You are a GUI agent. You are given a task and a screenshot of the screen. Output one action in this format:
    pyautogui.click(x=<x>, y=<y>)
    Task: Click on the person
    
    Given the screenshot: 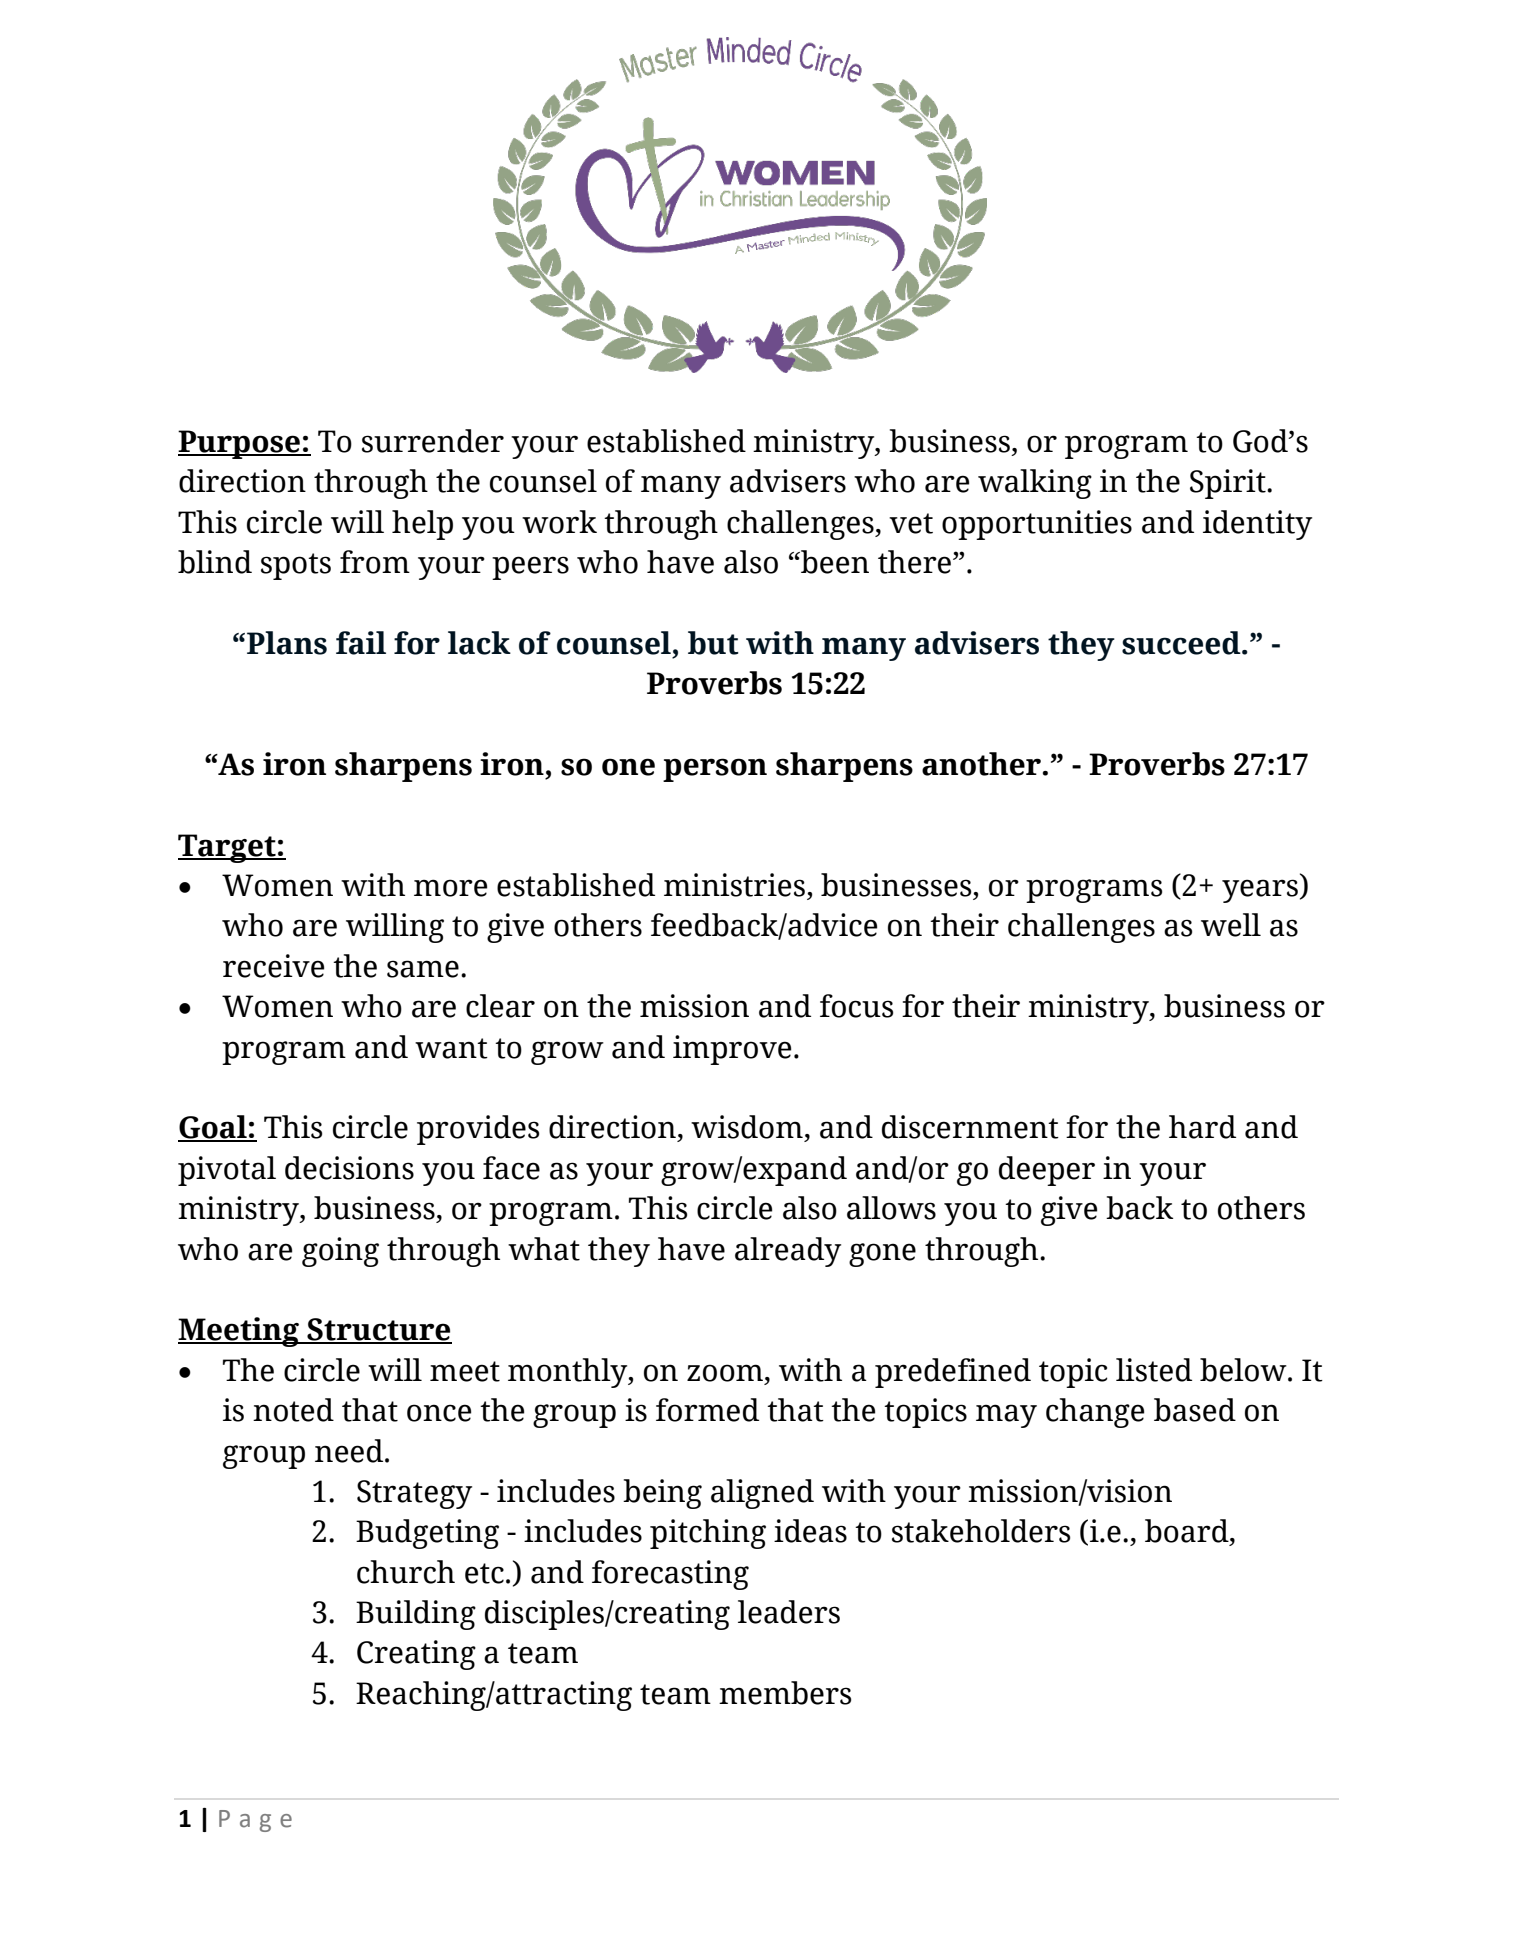 What is the action you would take?
    pyautogui.click(x=715, y=770)
